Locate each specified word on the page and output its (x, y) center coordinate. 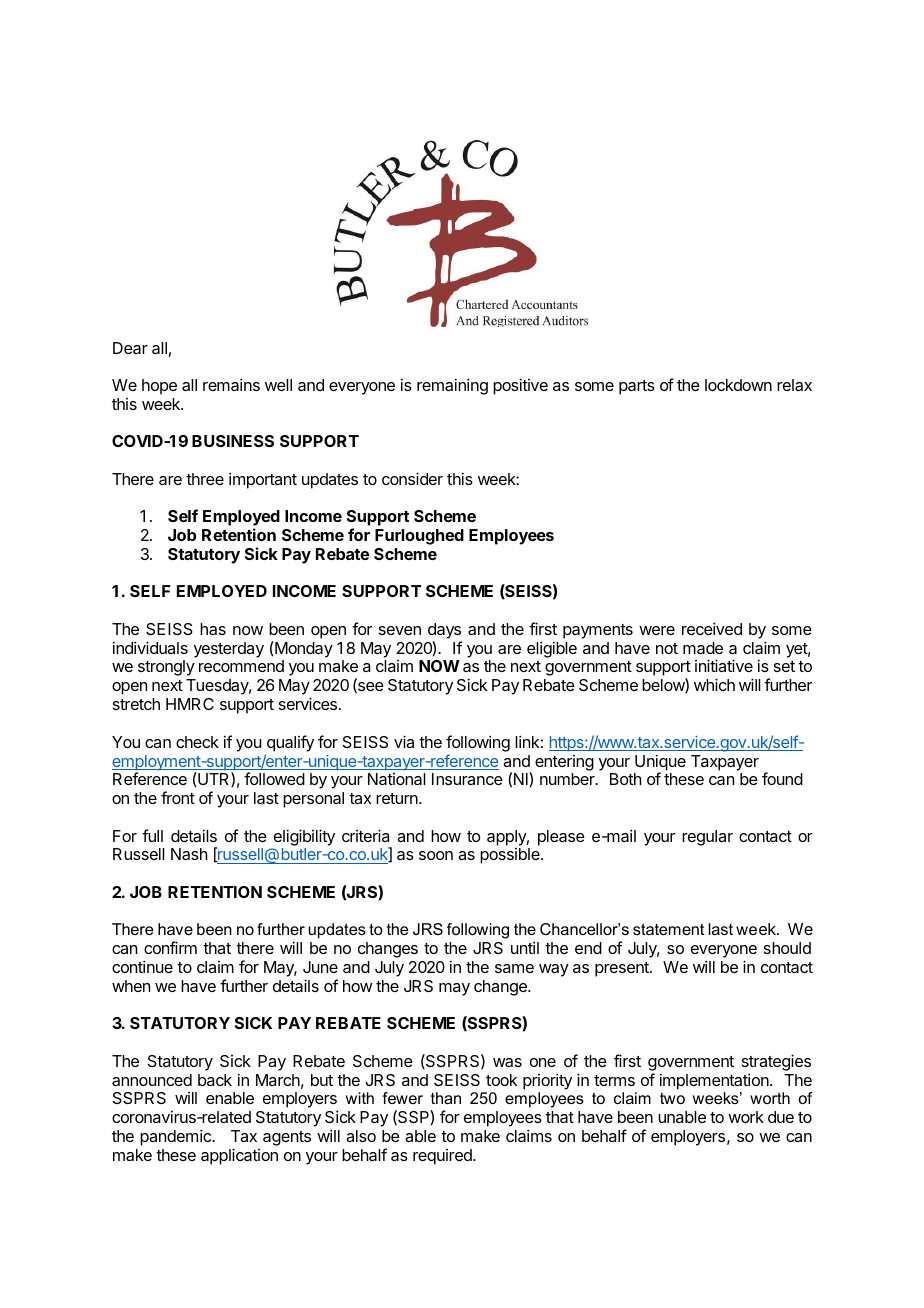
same (514, 968)
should (787, 948)
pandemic (176, 1137)
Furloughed (419, 537)
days (445, 632)
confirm (170, 947)
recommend (241, 666)
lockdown (738, 385)
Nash (189, 854)
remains (231, 384)
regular (707, 838)
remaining (452, 386)
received (712, 628)
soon (436, 855)
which (714, 684)
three (205, 479)
